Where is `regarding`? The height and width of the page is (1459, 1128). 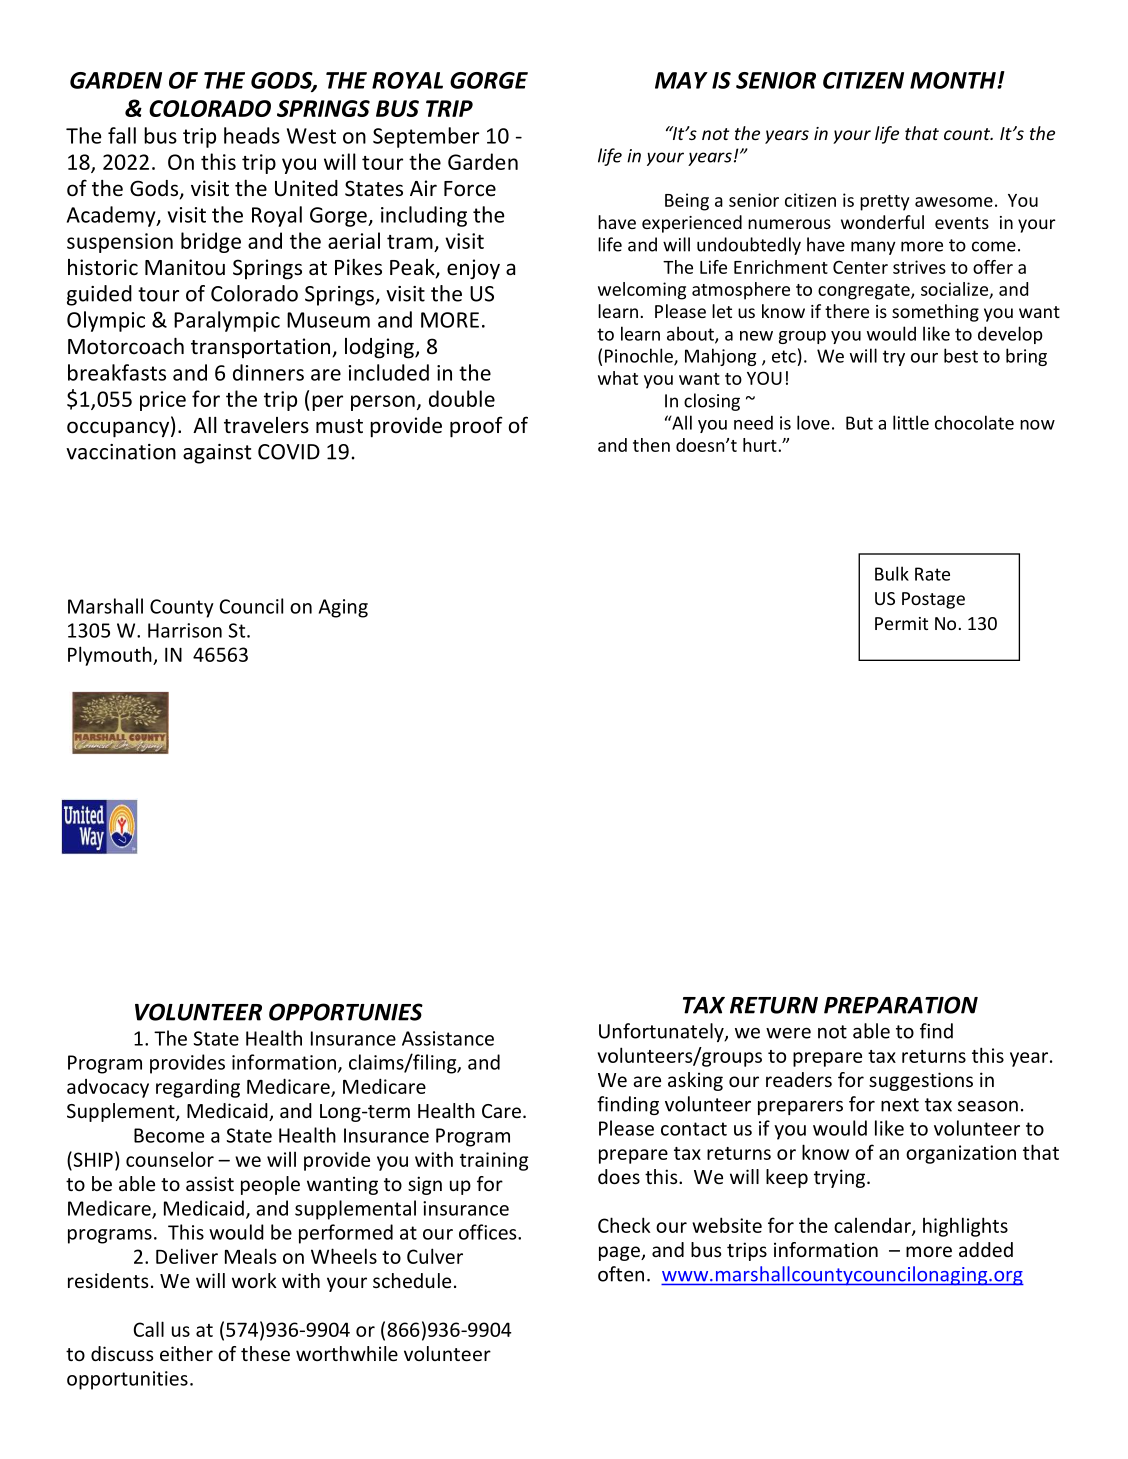 regarding is located at coordinates (198, 1088).
